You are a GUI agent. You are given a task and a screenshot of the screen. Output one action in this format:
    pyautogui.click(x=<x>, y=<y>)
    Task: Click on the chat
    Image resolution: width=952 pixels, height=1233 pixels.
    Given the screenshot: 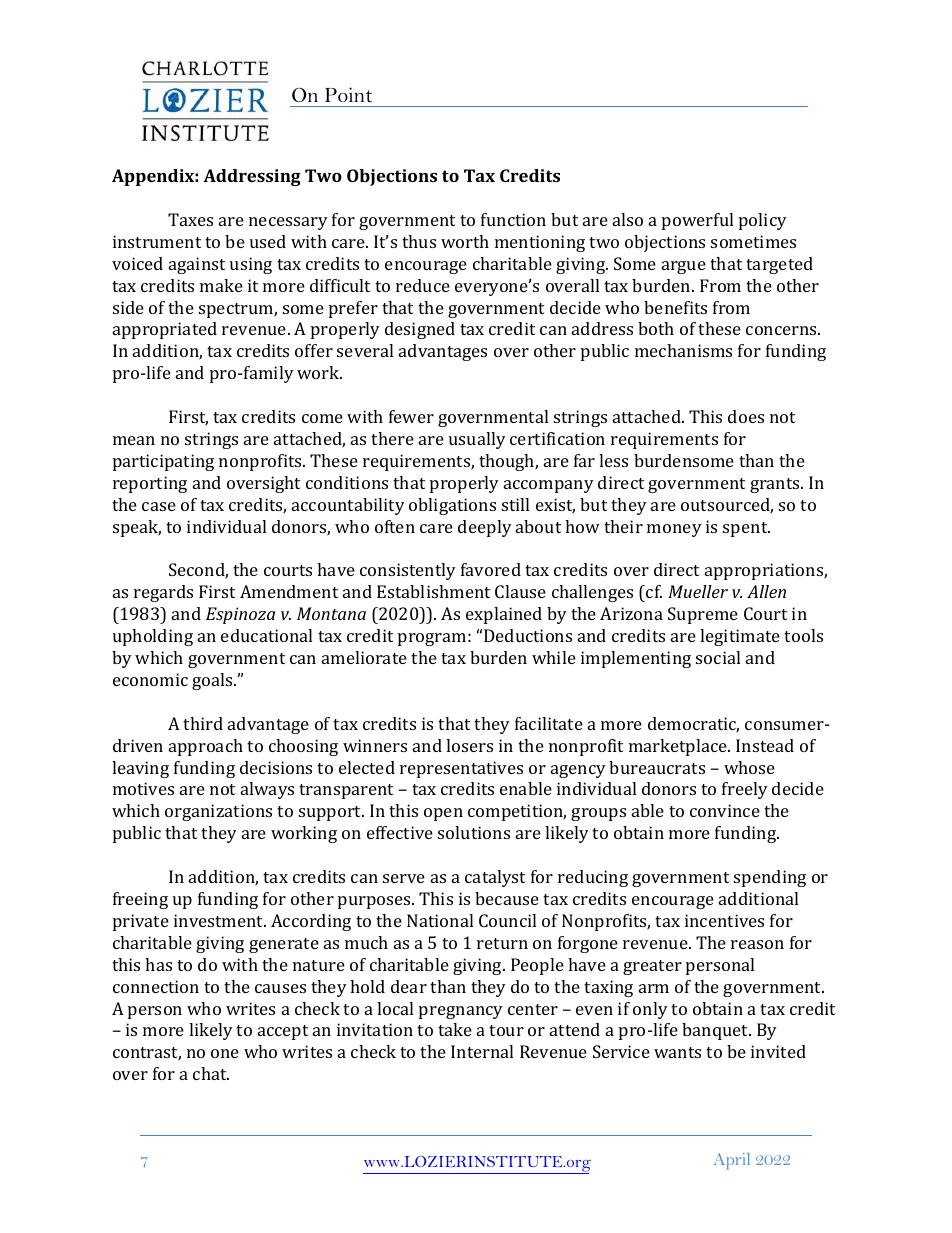 What is the action you would take?
    pyautogui.click(x=211, y=1073)
